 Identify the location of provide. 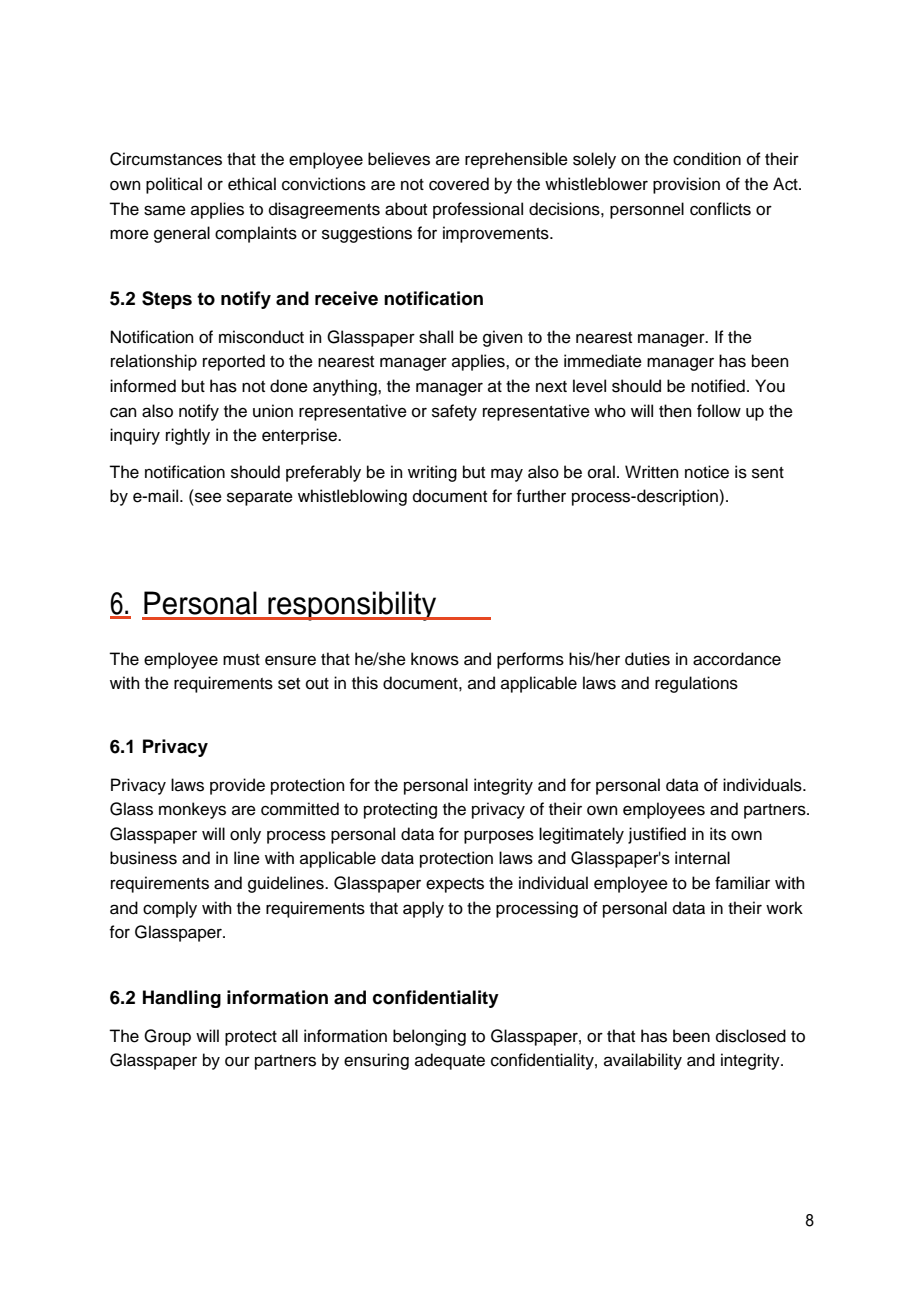
(237, 786).
